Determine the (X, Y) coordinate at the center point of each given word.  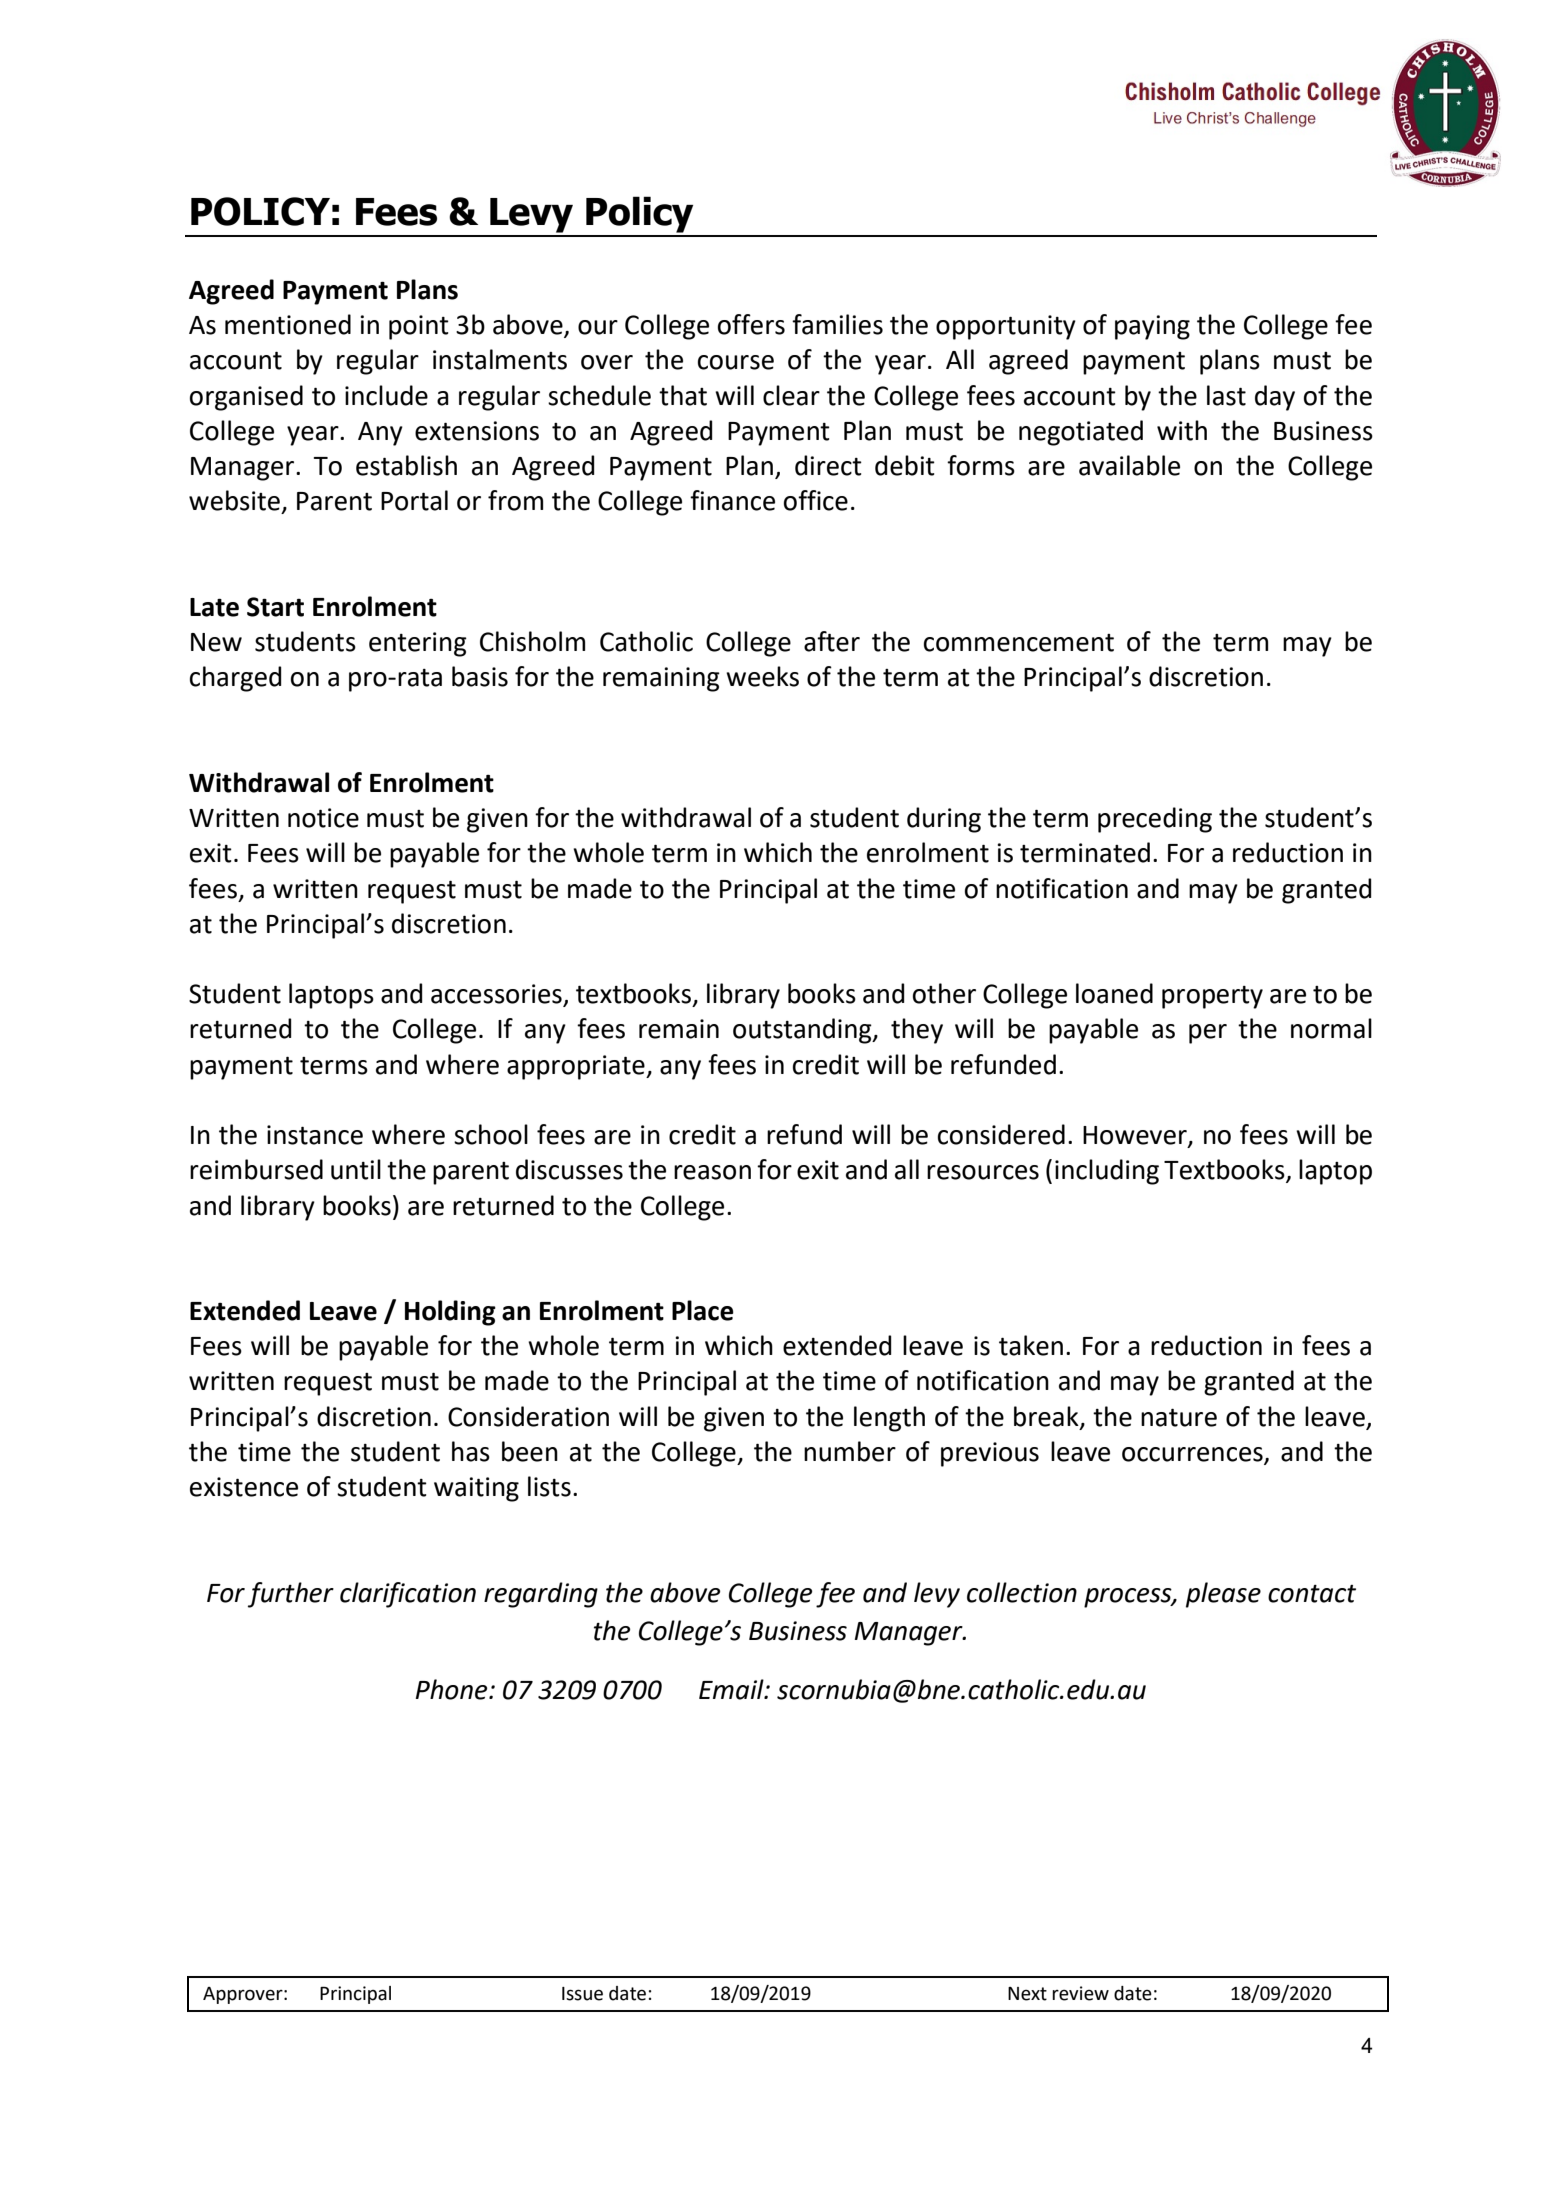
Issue (582, 1994)
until (356, 1169)
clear (791, 395)
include (386, 395)
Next (1027, 1994)
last (1226, 395)
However (1136, 1136)
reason (712, 1172)
